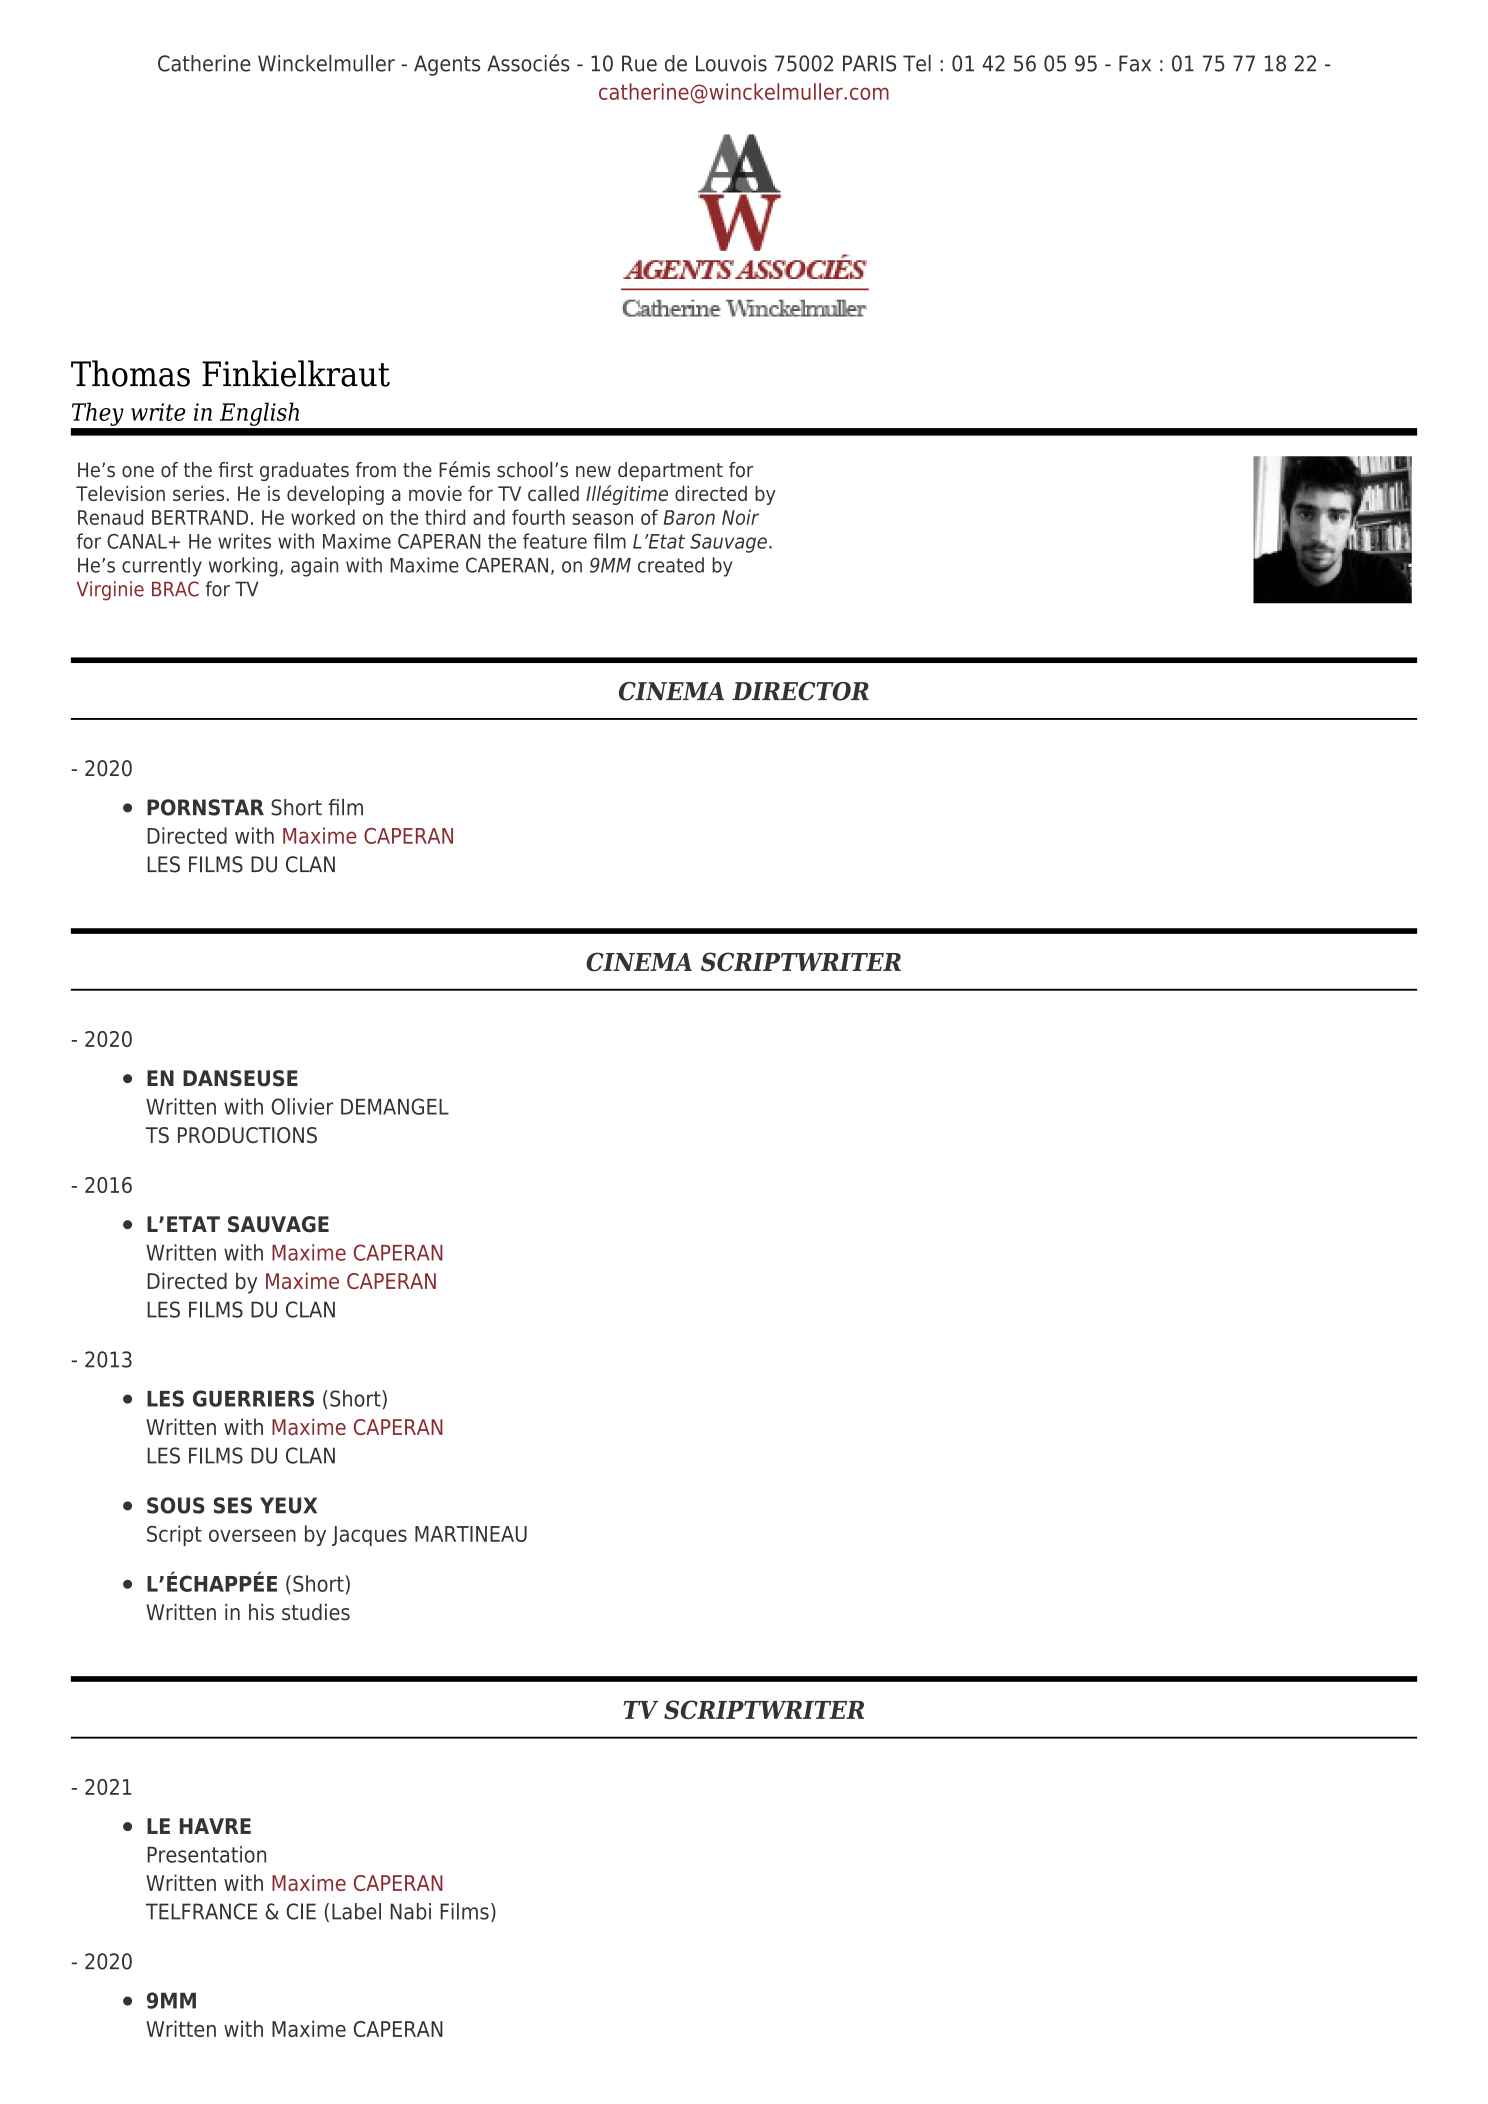 The width and height of the document is (1488, 2104). What do you see at coordinates (671, 565) in the document?
I see `created` at bounding box center [671, 565].
